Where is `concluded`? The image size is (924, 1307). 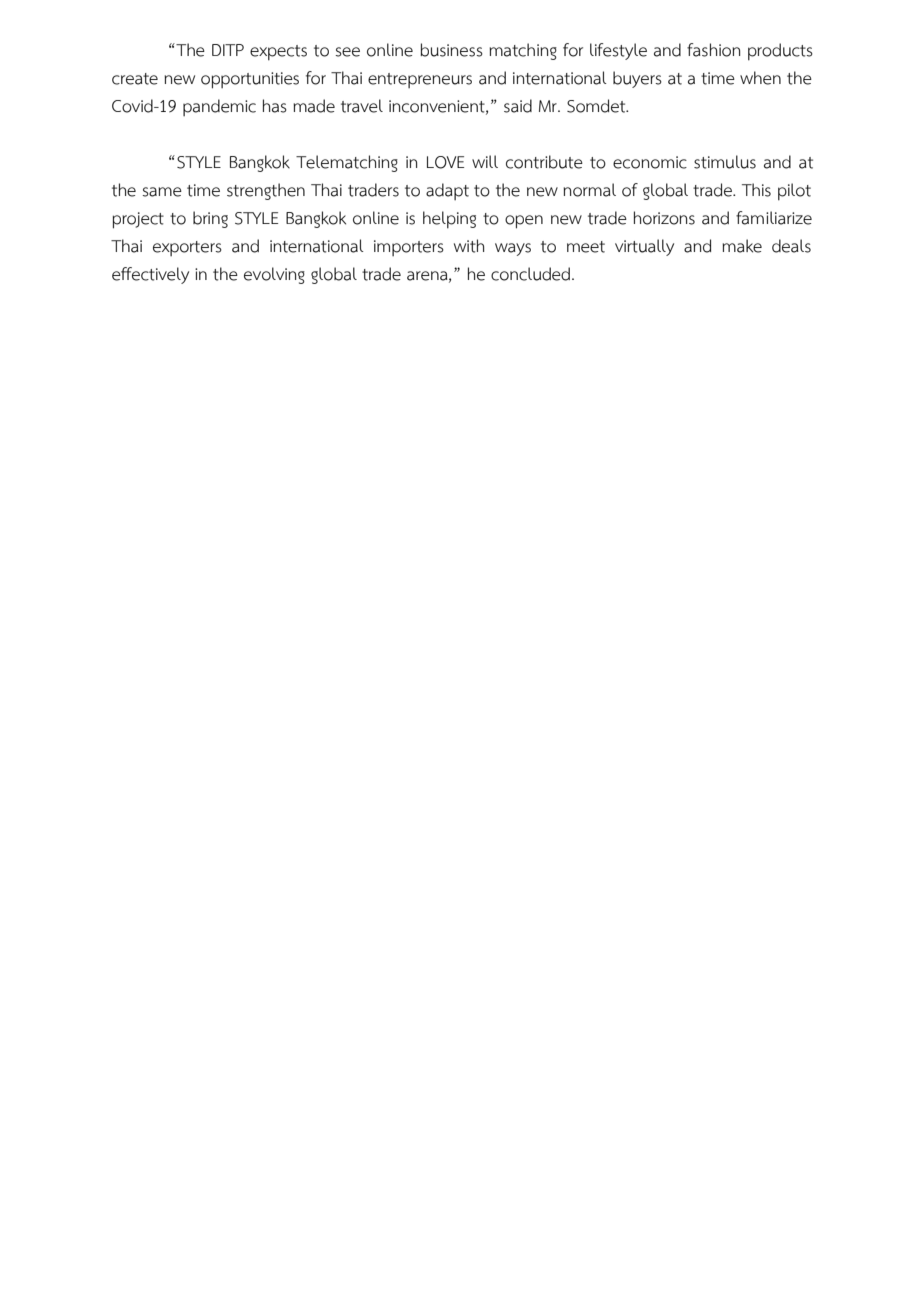
concluded is located at coordinates (530, 274).
